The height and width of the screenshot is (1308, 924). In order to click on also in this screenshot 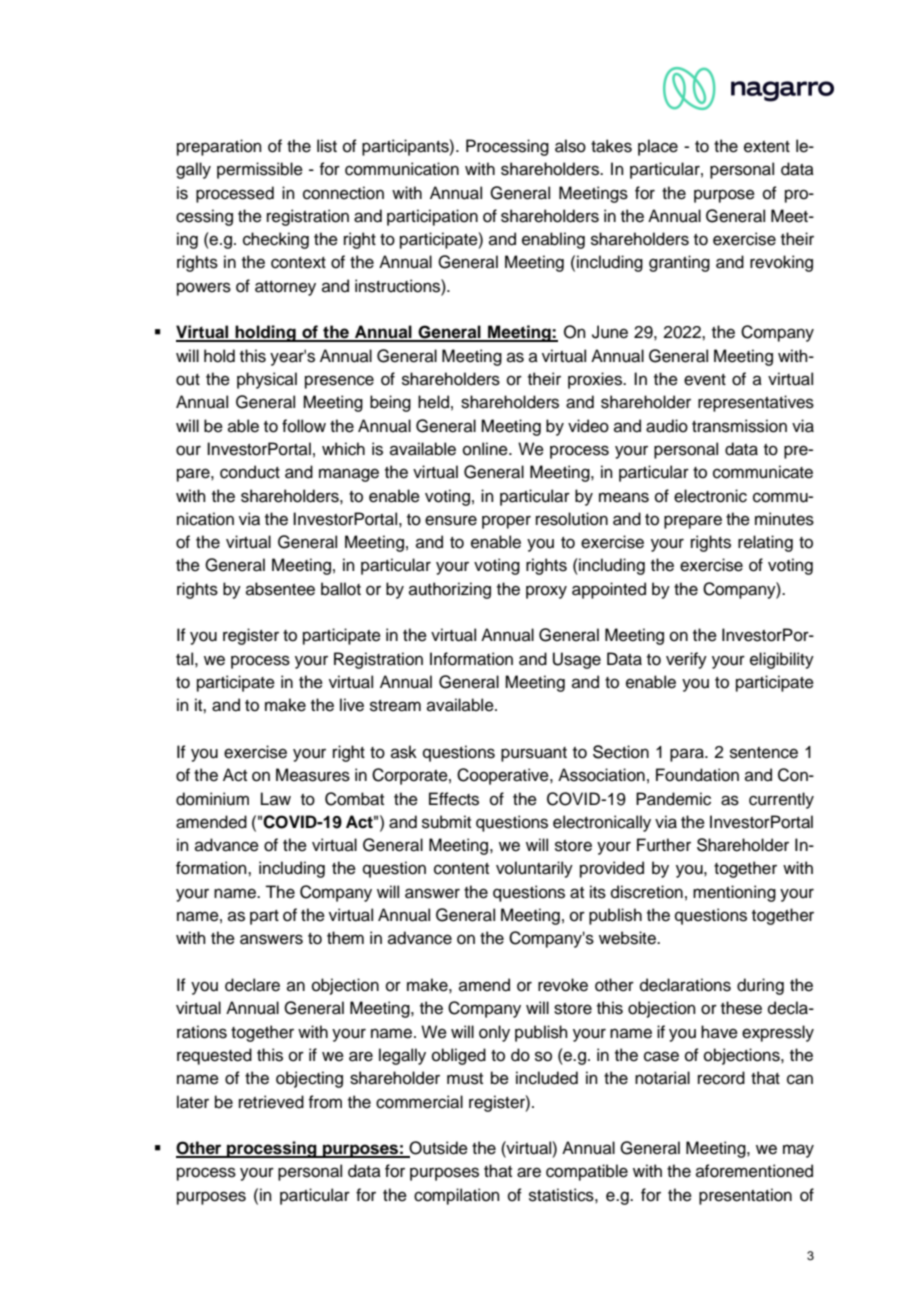, I will do `click(570, 146)`.
